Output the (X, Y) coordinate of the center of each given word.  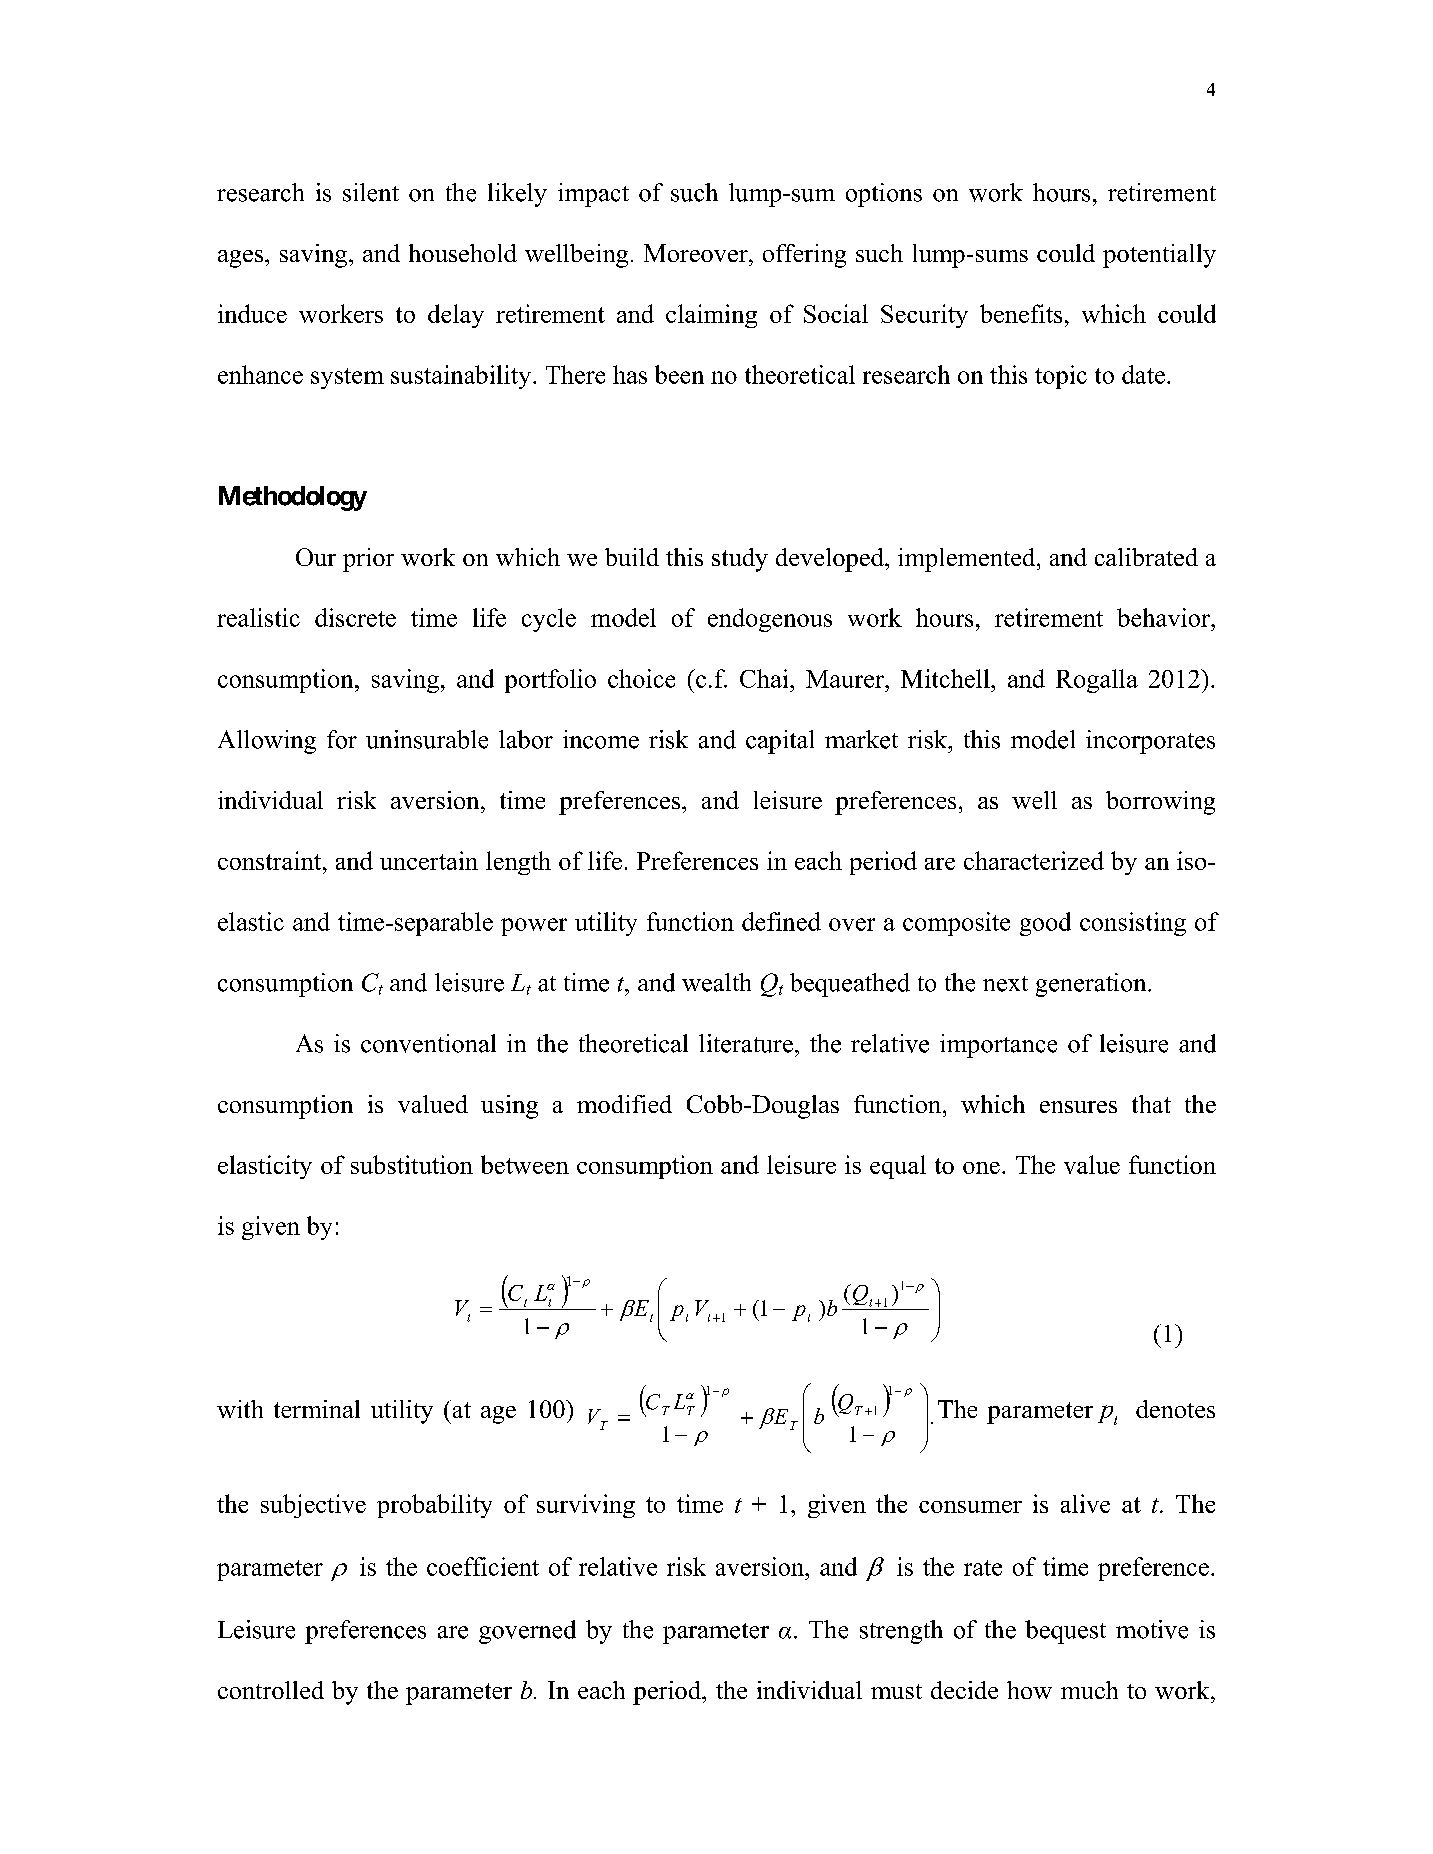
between (525, 1164)
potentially (1159, 256)
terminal (317, 1409)
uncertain (429, 860)
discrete (355, 617)
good (1045, 924)
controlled (271, 1690)
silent (371, 192)
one (981, 1168)
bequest (1065, 1632)
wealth (716, 982)
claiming (711, 316)
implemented (968, 560)
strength (901, 1632)
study (740, 560)
